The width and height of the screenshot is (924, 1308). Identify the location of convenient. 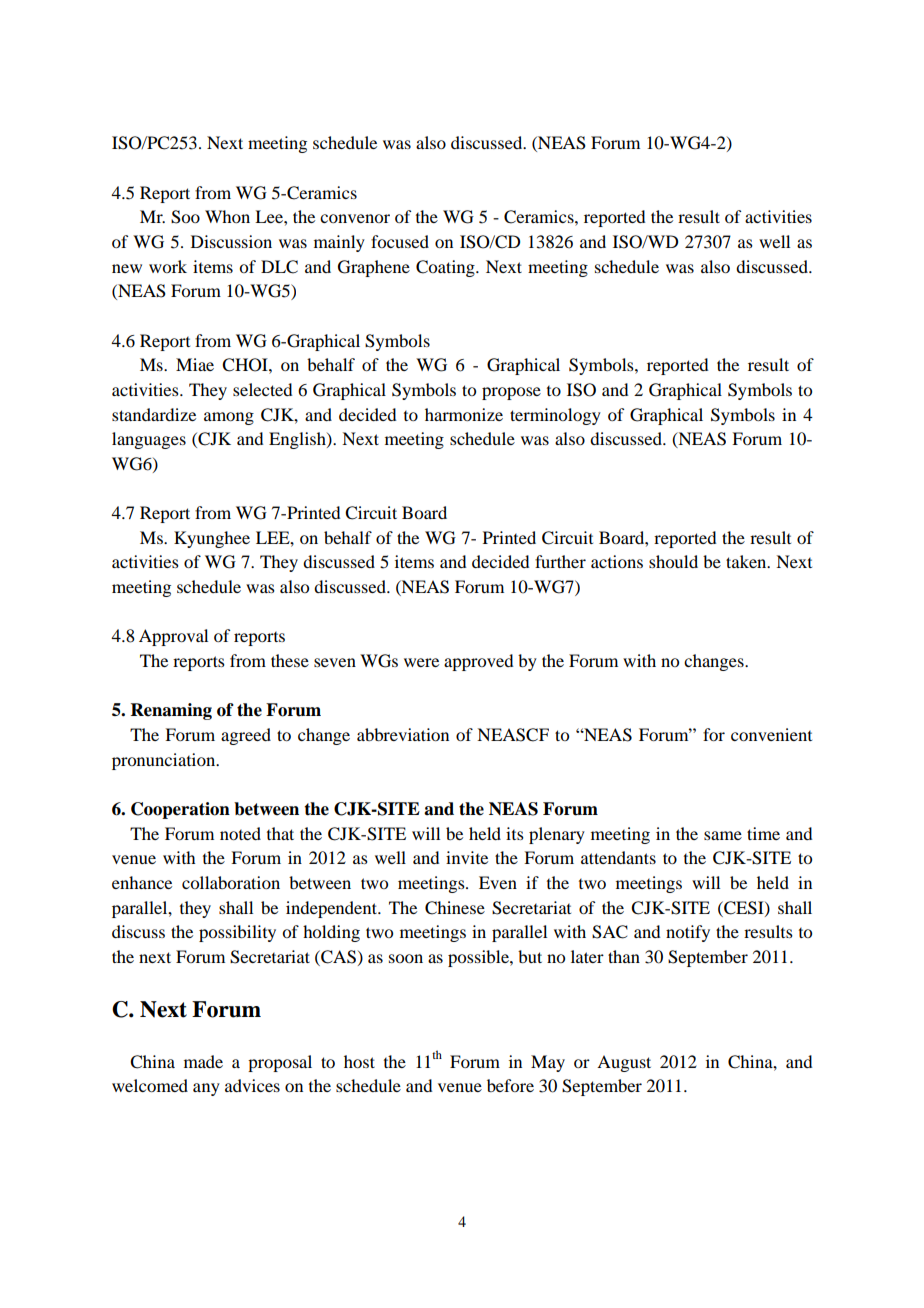
(771, 734).
